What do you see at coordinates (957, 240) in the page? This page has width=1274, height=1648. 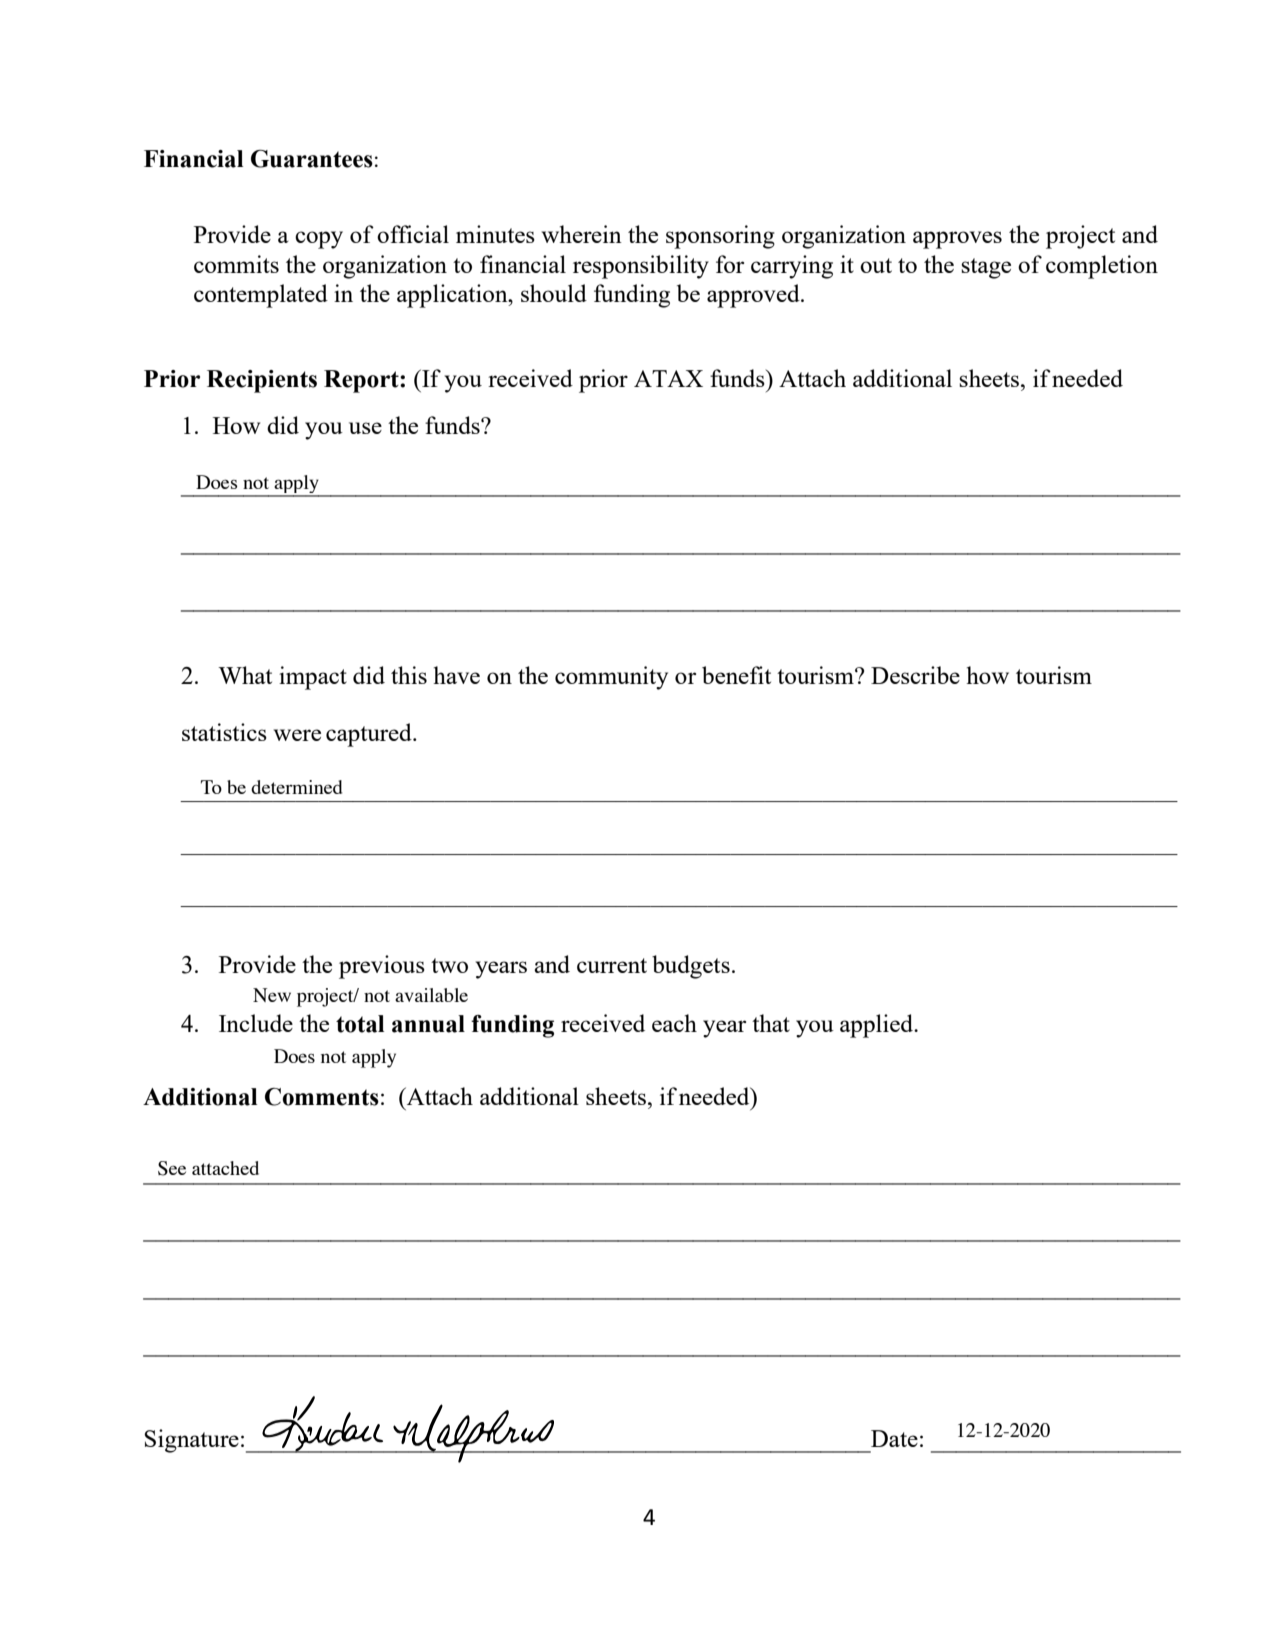 I see `approves` at bounding box center [957, 240].
